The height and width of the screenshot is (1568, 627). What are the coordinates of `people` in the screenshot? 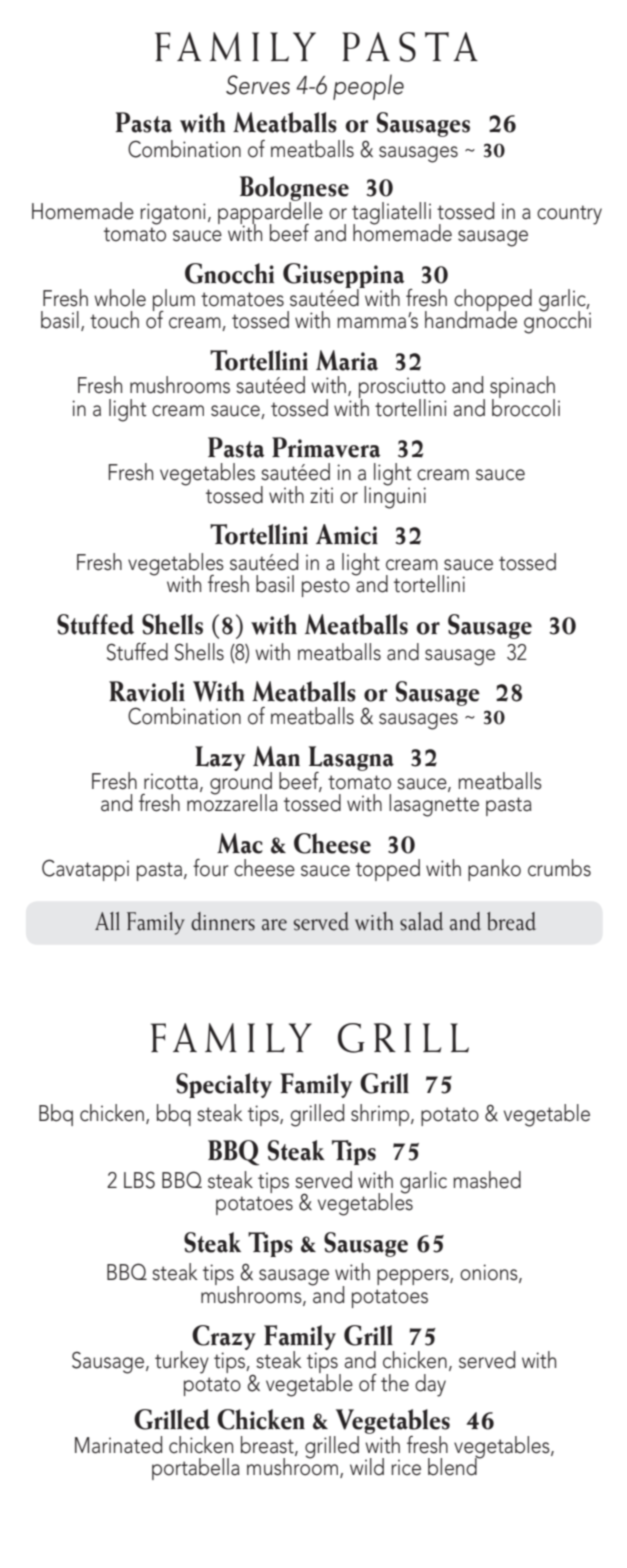 It's located at (368, 87).
